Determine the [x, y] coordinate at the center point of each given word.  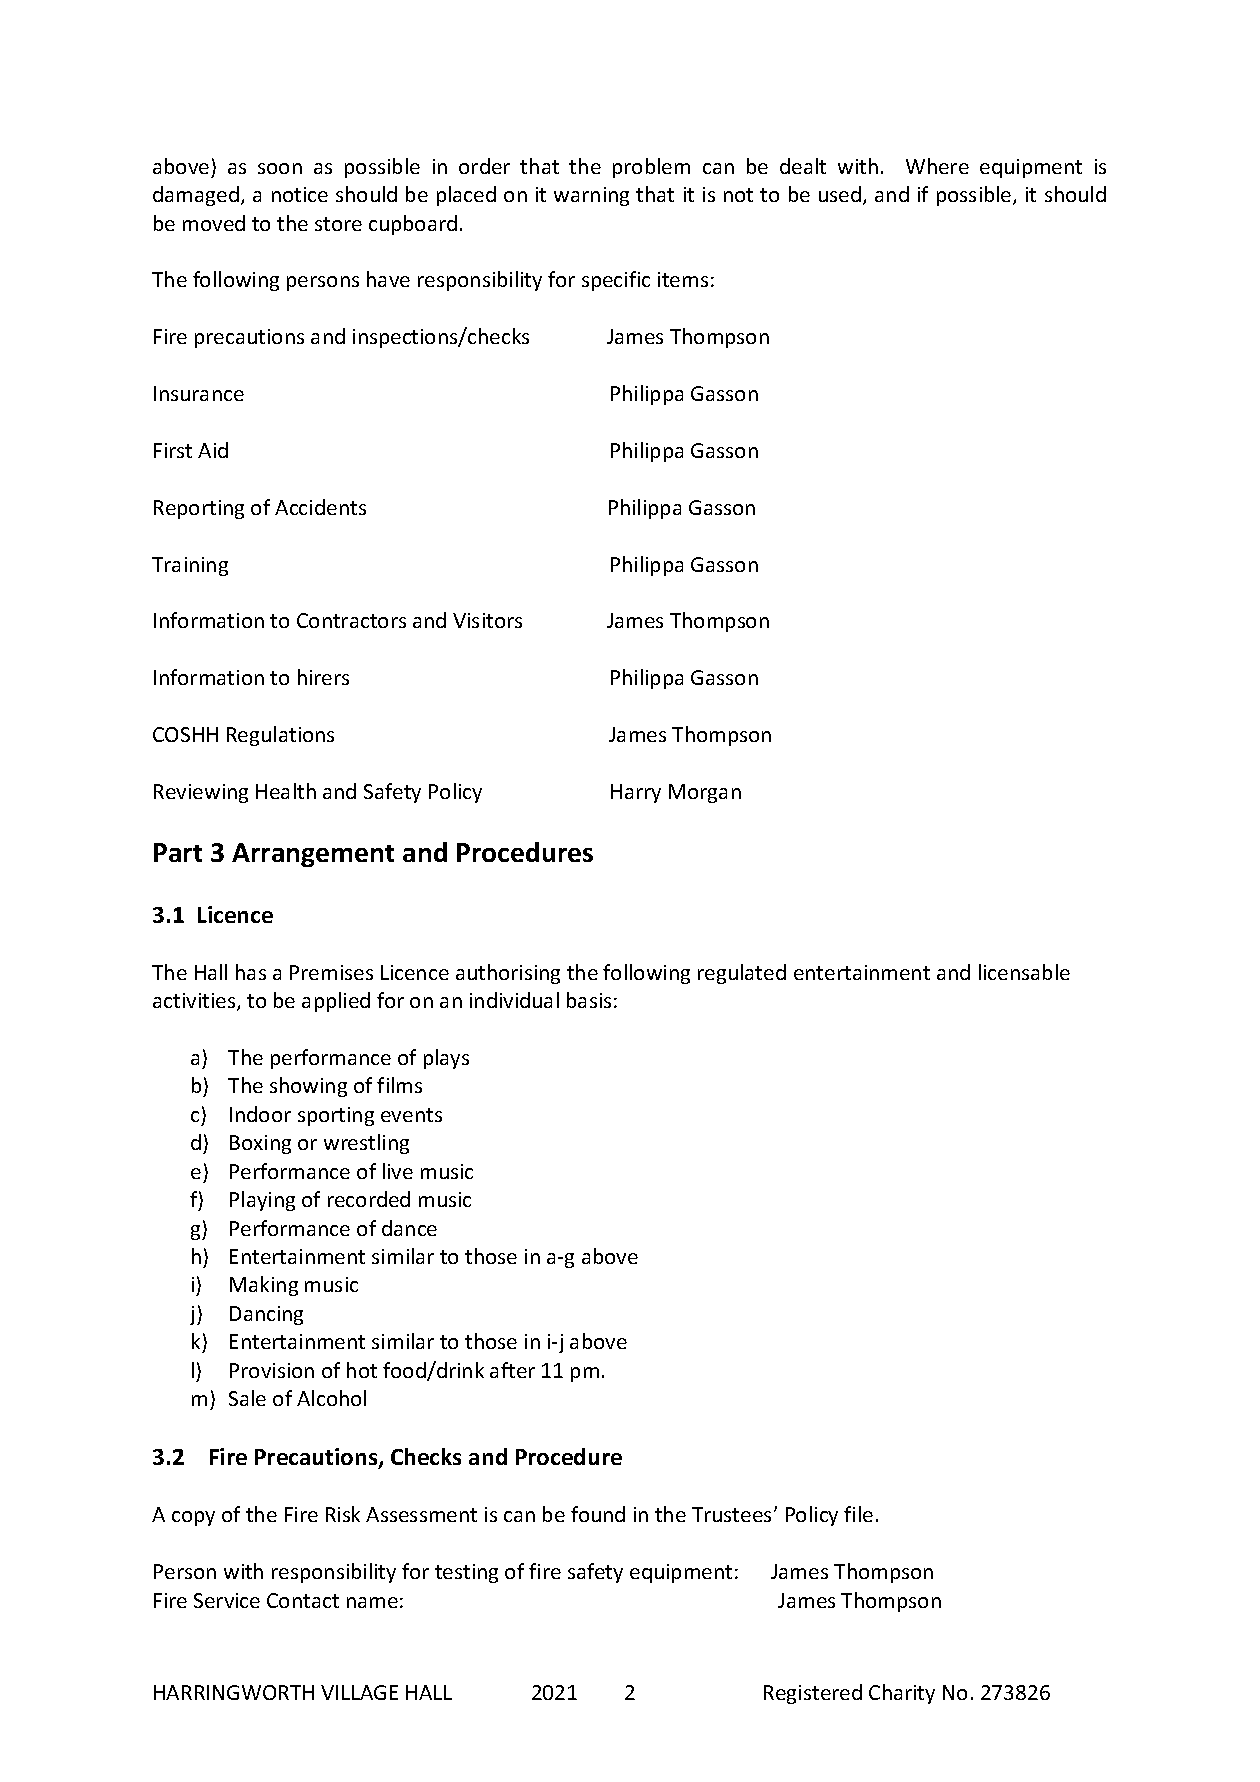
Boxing [260, 1144]
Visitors [487, 620]
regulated [742, 974]
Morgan [705, 793]
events [411, 1115]
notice [300, 194]
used [841, 195]
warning [591, 196]
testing [466, 1573]
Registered [813, 1694]
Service [227, 1600]
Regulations [280, 736]
